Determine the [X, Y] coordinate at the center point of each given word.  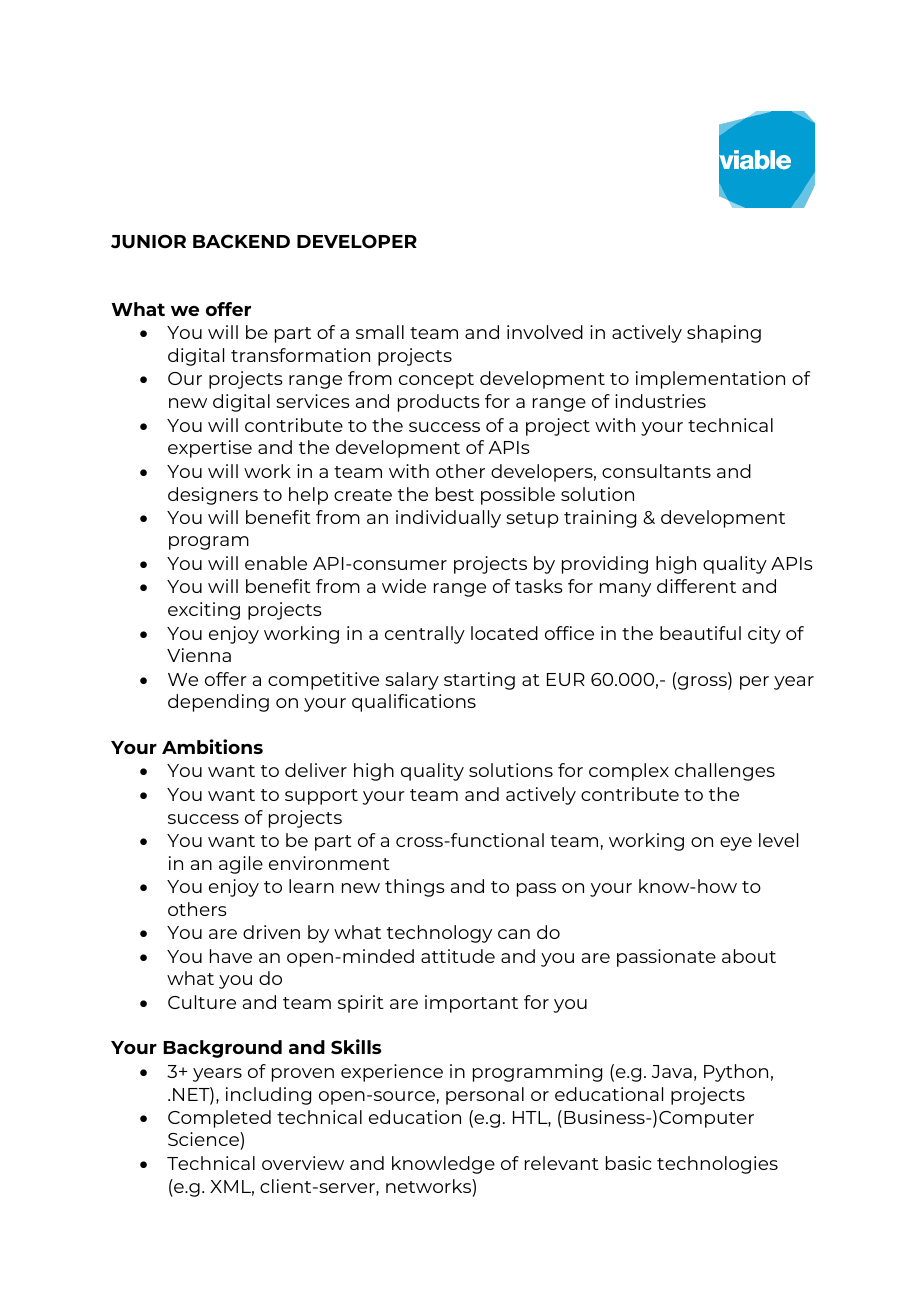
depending [218, 703]
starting [479, 681]
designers [213, 496]
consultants [656, 471]
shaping [724, 334]
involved [545, 332]
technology [439, 934]
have [231, 956]
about [749, 956]
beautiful [700, 633]
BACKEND [241, 241]
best [455, 494]
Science [204, 1141]
